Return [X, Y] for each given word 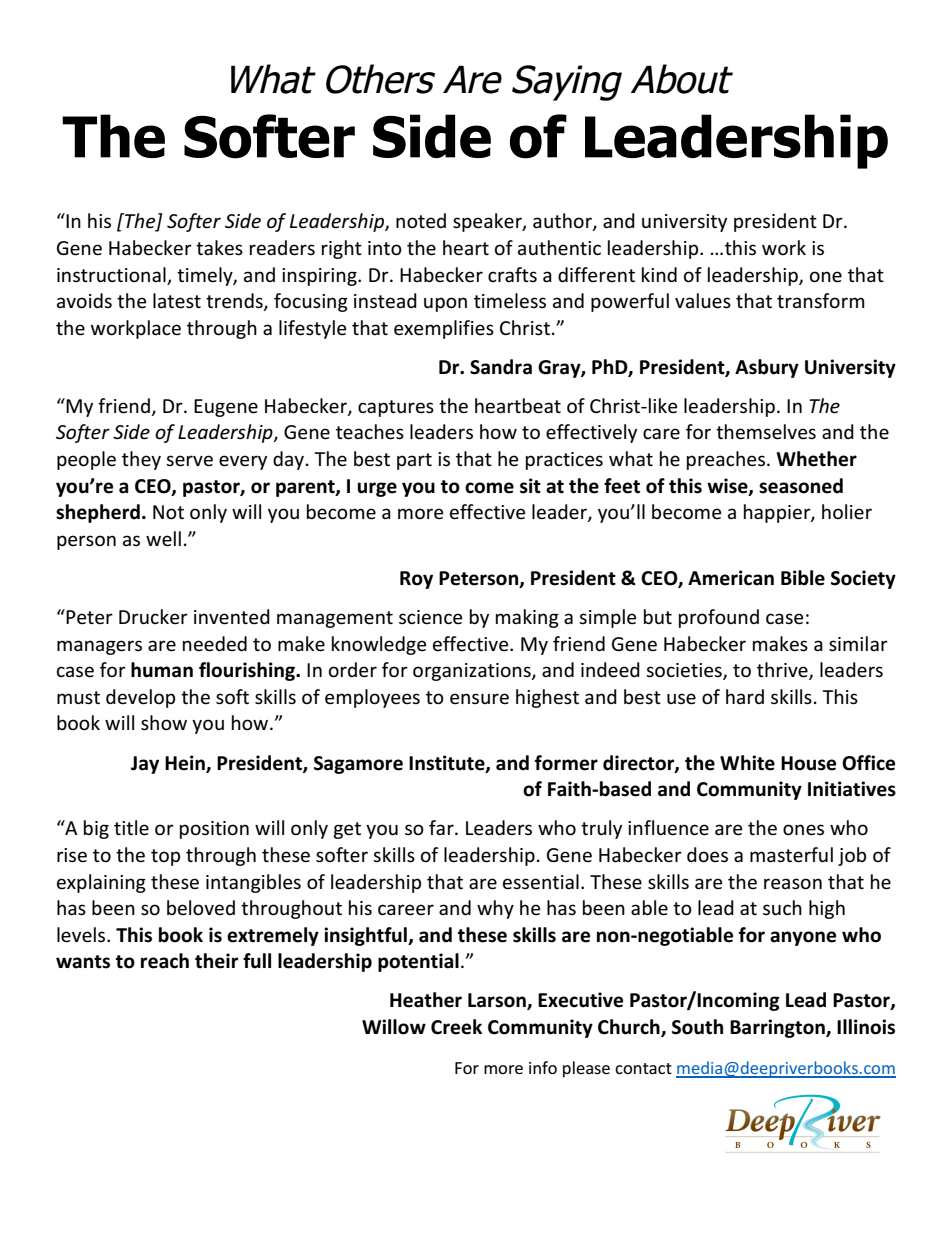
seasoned [801, 486]
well [163, 539]
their [216, 961]
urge [377, 489]
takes [219, 248]
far [442, 827]
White [747, 763]
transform [821, 301]
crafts [512, 274]
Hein [186, 763]
